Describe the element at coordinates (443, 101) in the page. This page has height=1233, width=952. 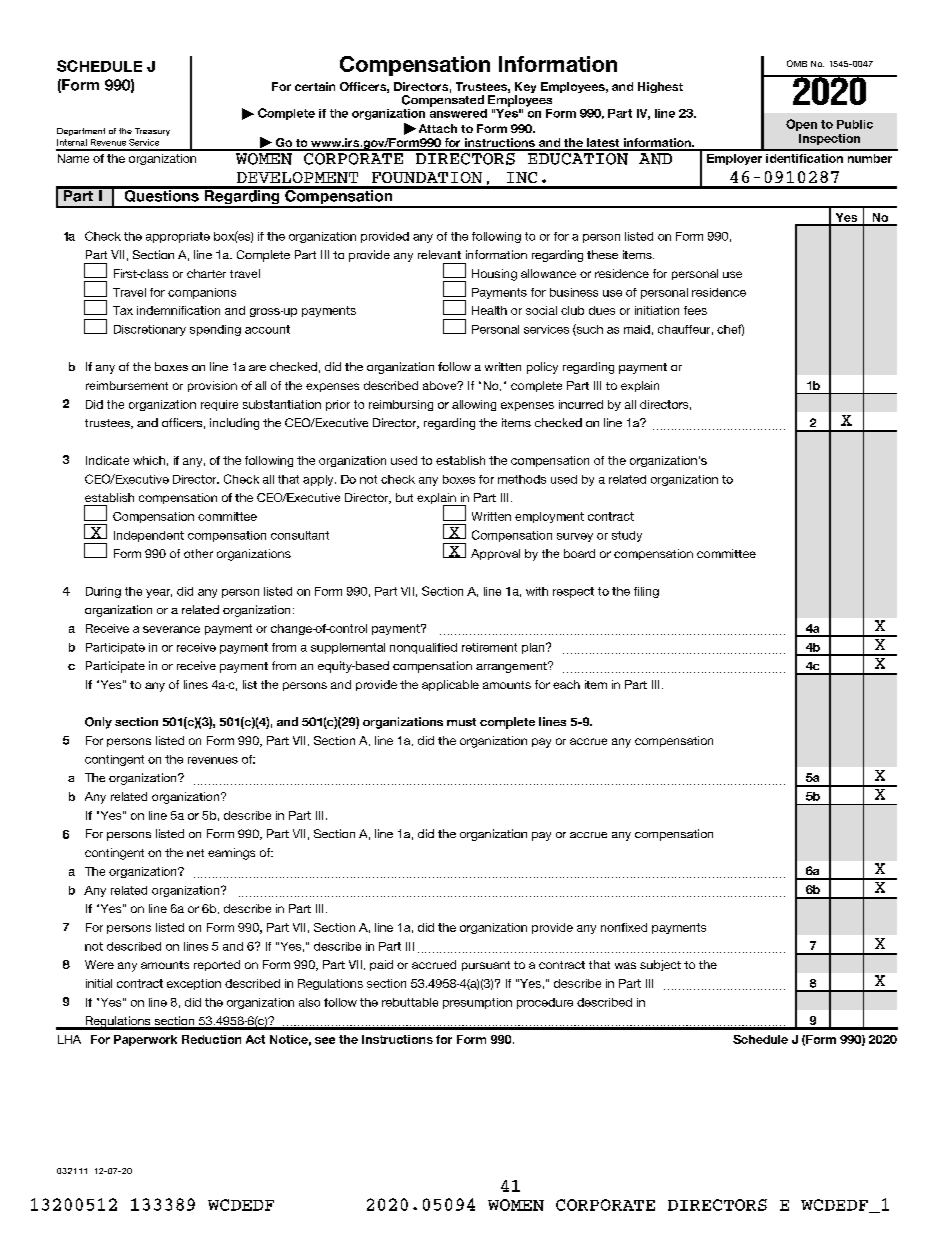
I see `Compensated` at that location.
